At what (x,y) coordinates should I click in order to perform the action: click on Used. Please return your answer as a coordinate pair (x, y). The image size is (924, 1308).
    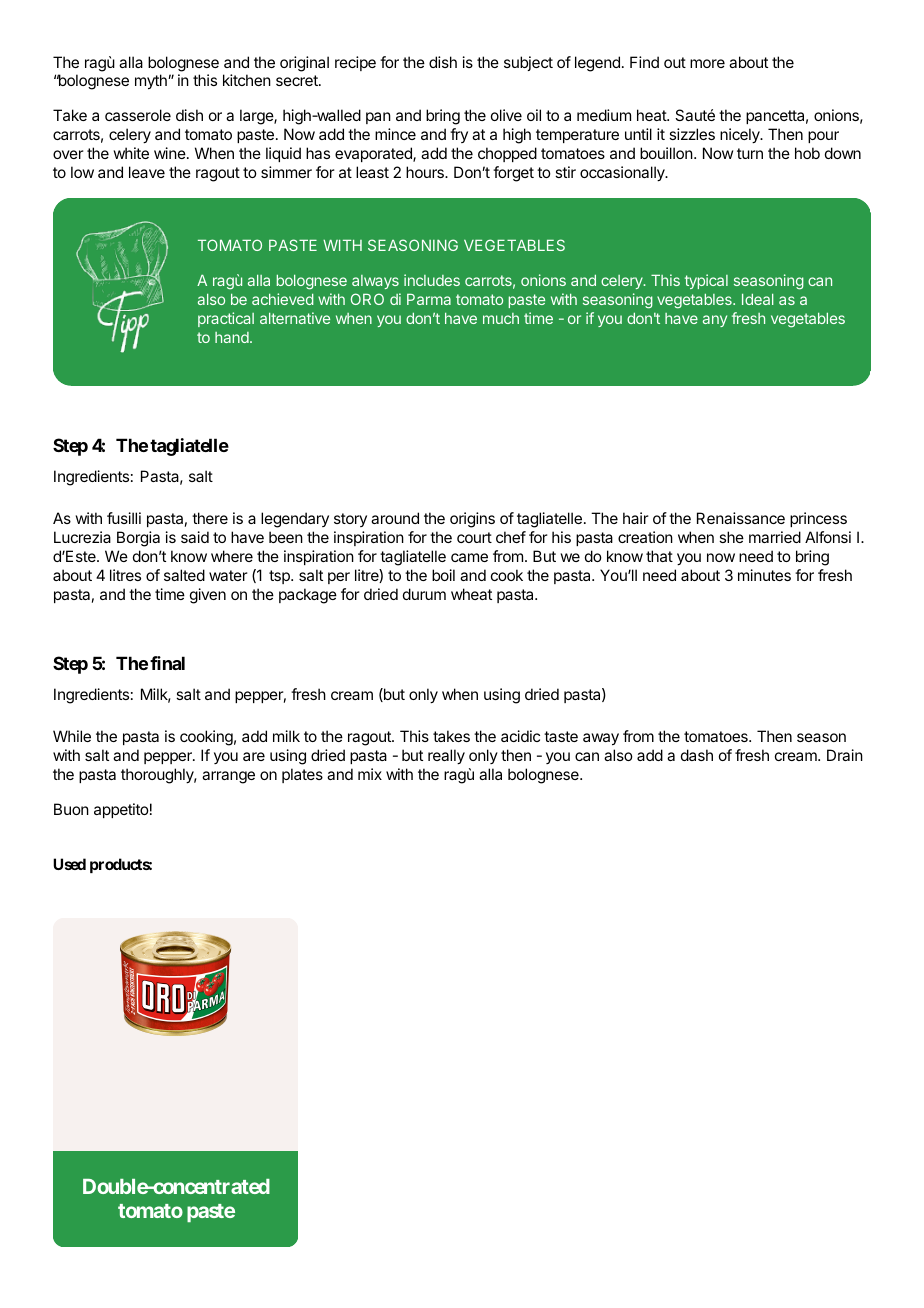
    Looking at the image, I should click on (69, 864).
